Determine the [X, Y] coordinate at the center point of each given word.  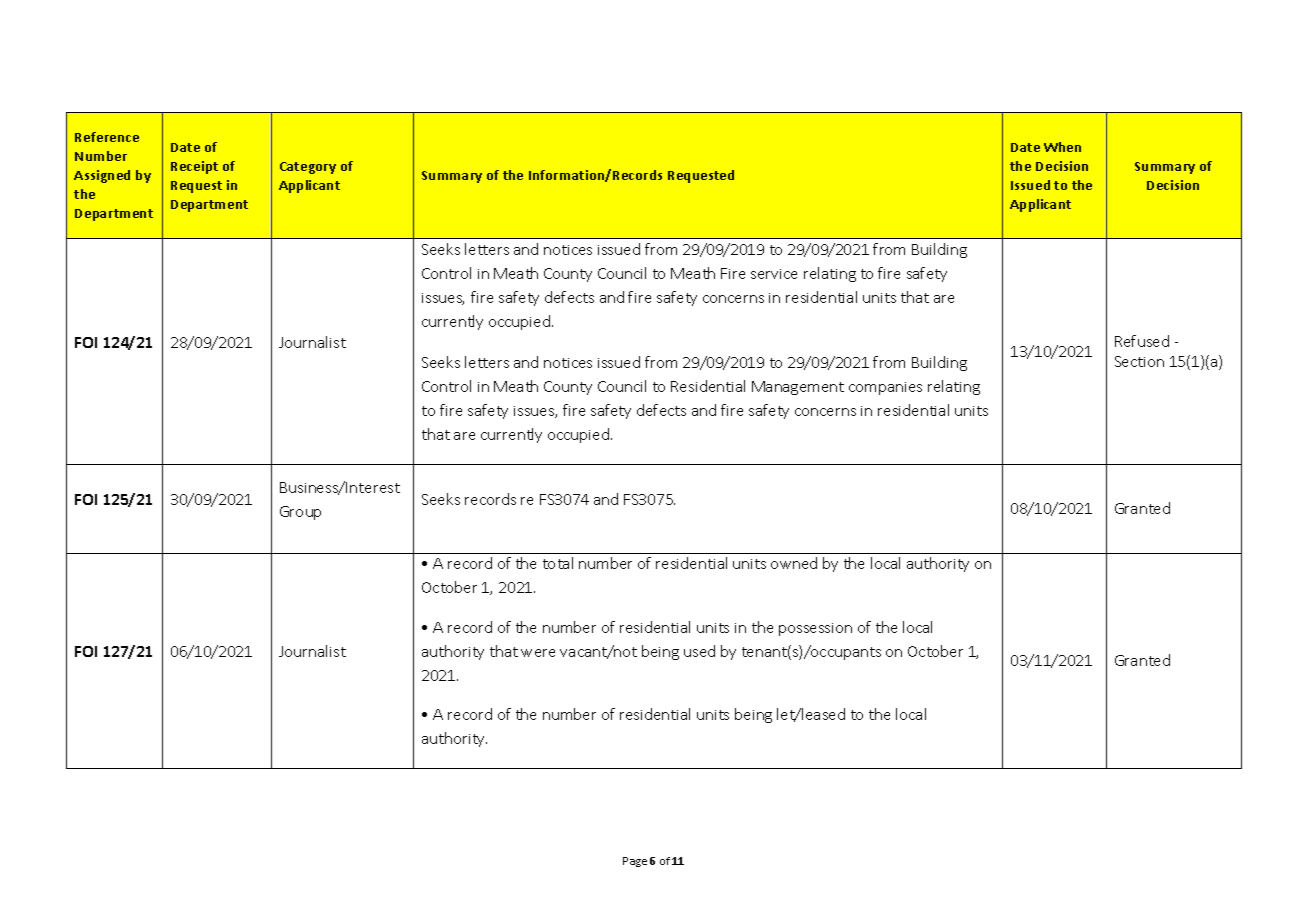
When [1062, 147]
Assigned [102, 176]
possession [815, 629]
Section [1139, 361]
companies [885, 388]
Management [798, 388]
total [558, 563]
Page [635, 862]
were [538, 653]
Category [308, 168]
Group [300, 513]
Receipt [194, 167]
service [774, 274]
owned [794, 563]
